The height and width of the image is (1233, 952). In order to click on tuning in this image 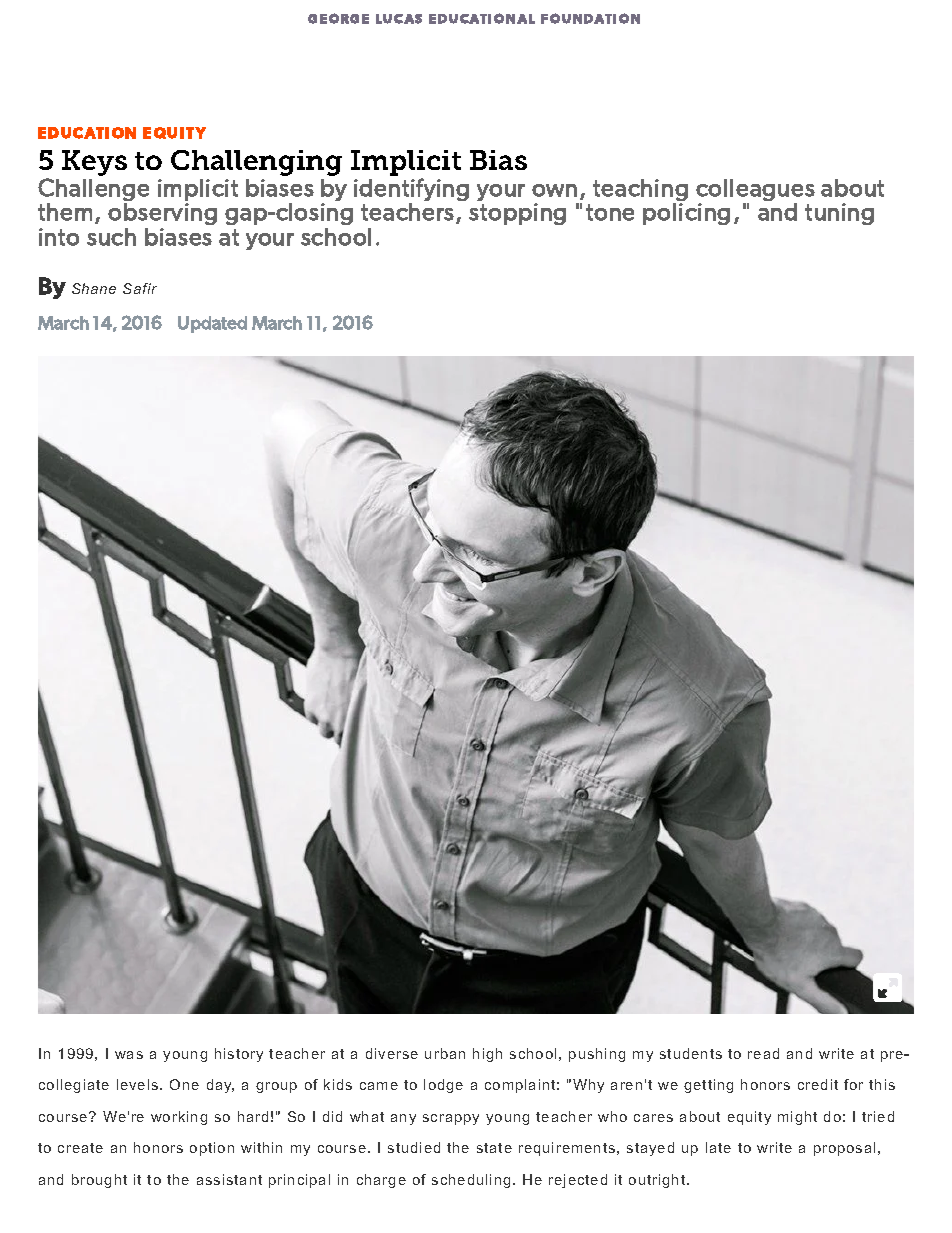, I will do `click(839, 214)`.
